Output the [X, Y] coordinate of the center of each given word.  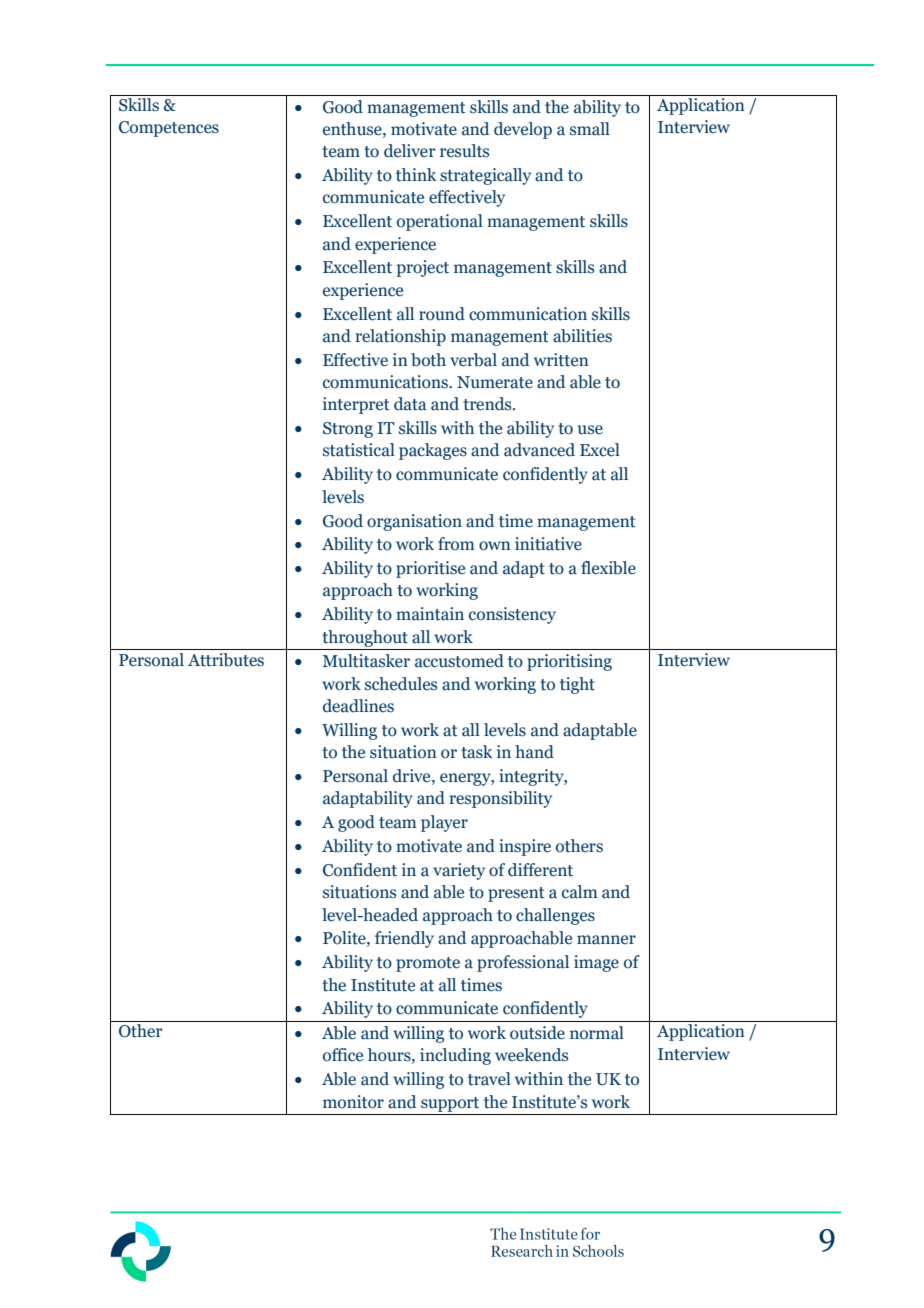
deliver [410, 151]
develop [523, 130]
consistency [512, 615]
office [343, 1055]
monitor [353, 1102]
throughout [365, 638]
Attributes [226, 660]
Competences [169, 129]
